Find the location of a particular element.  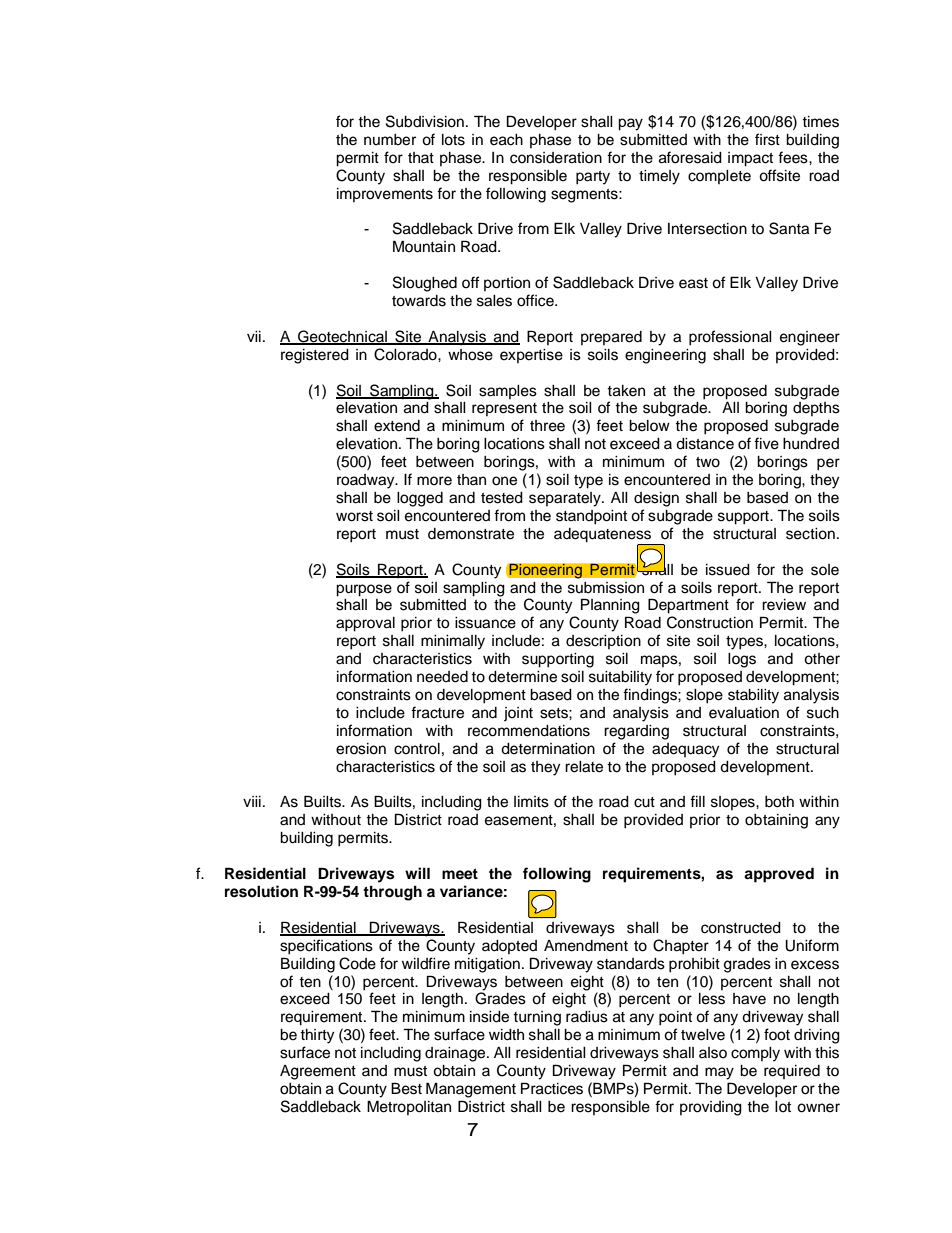

review is located at coordinates (784, 605).
